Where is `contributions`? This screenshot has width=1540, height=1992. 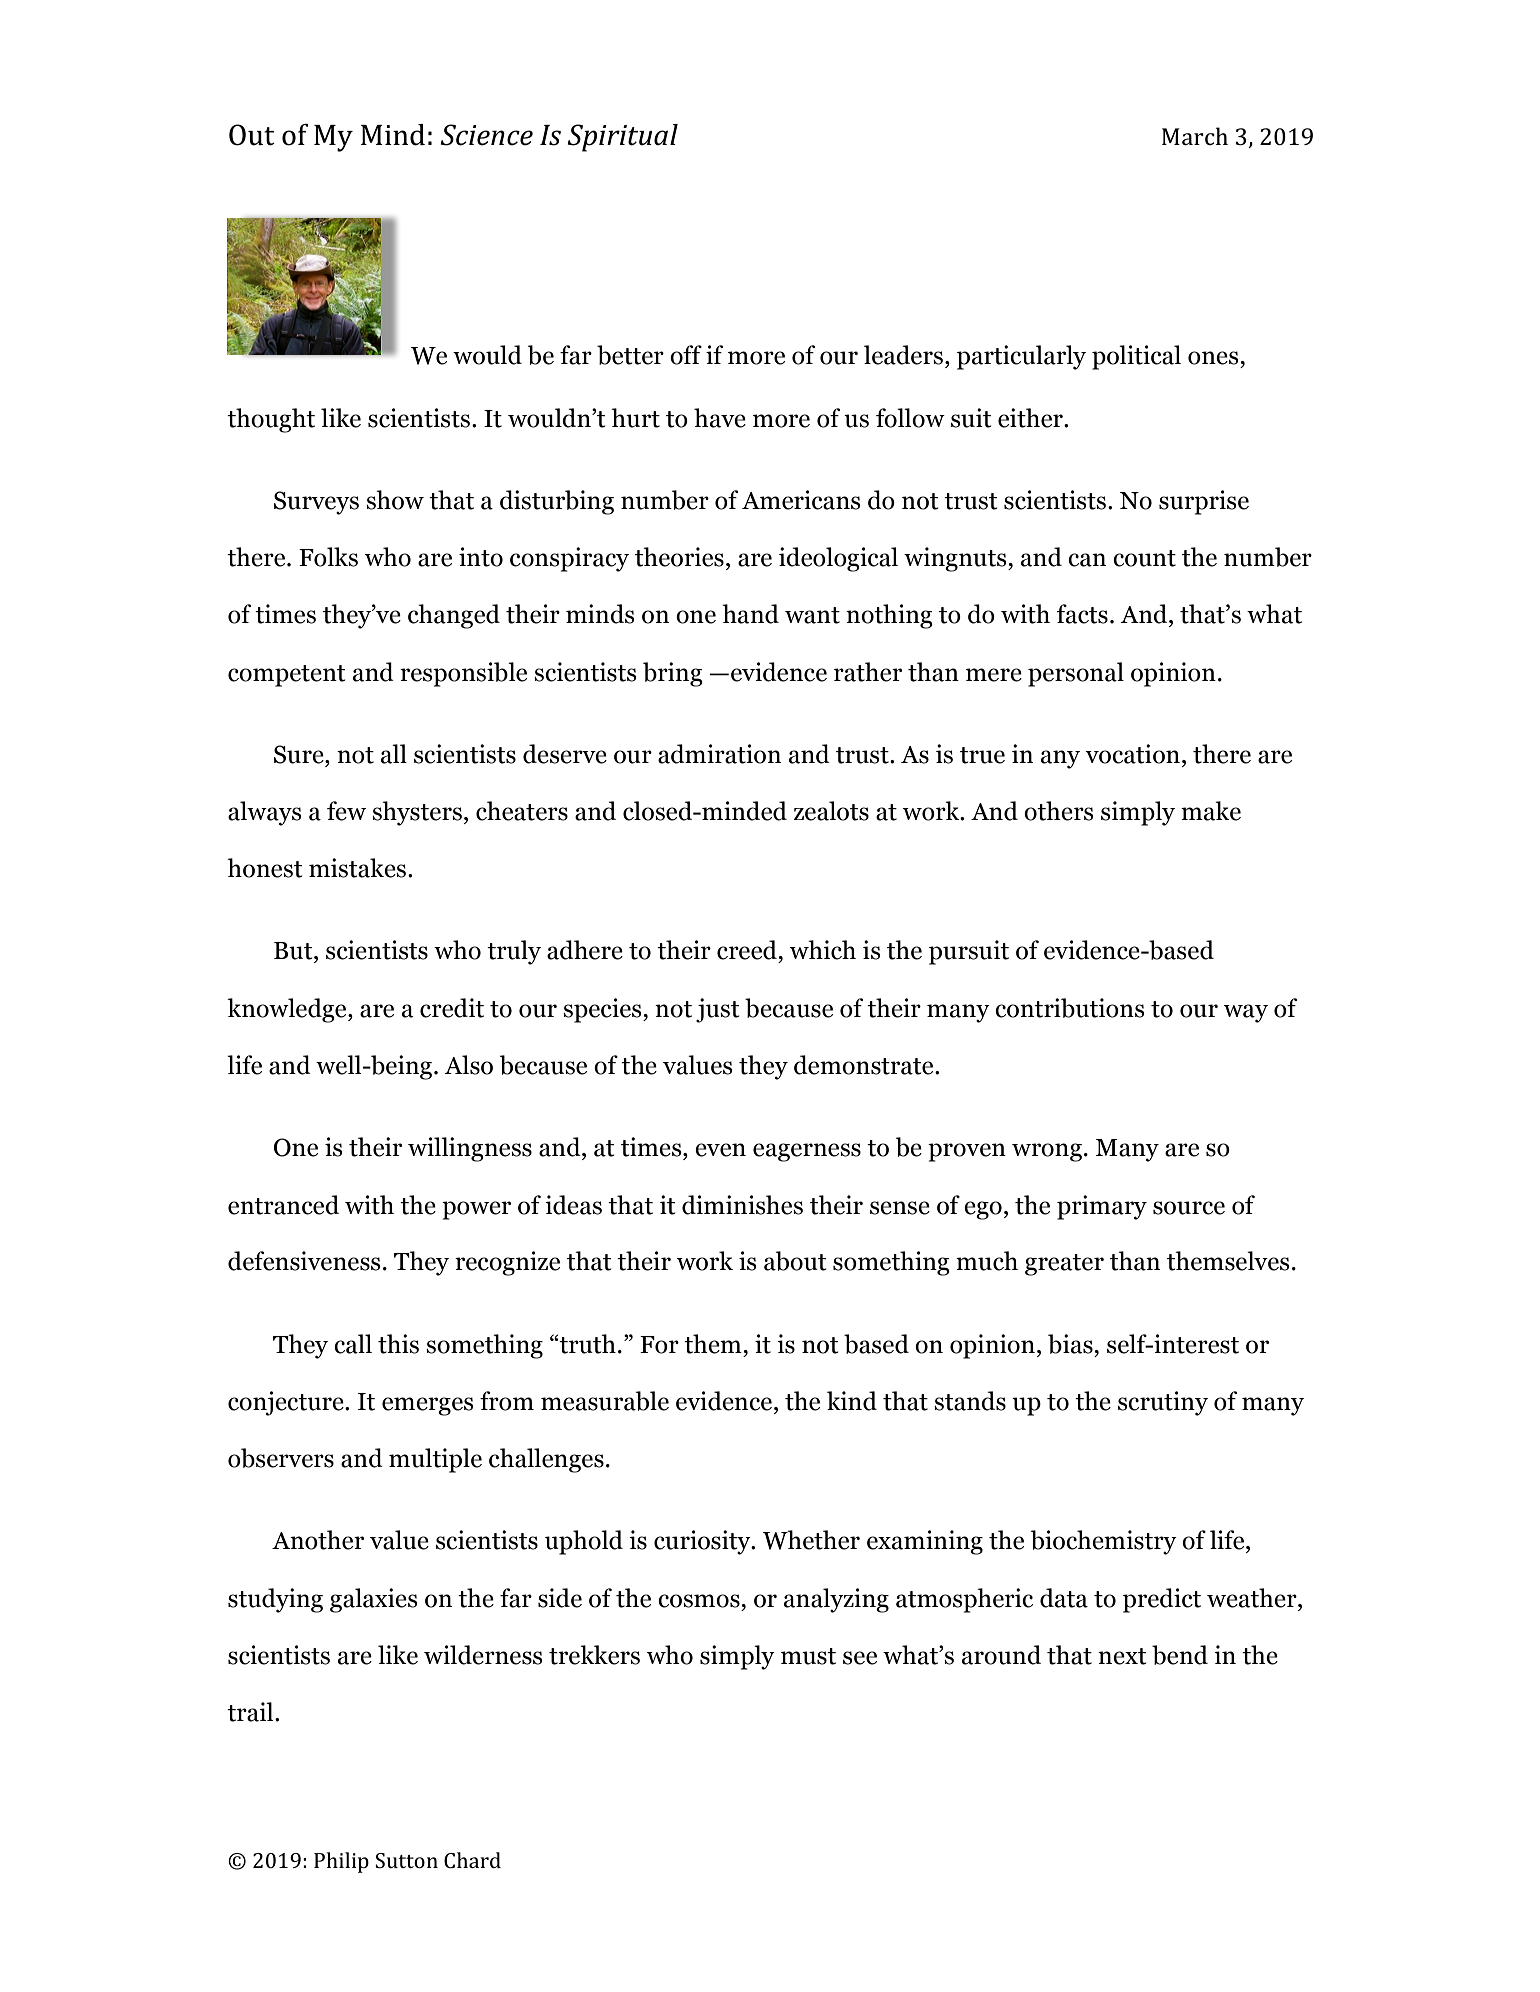
contributions is located at coordinates (1070, 1008).
